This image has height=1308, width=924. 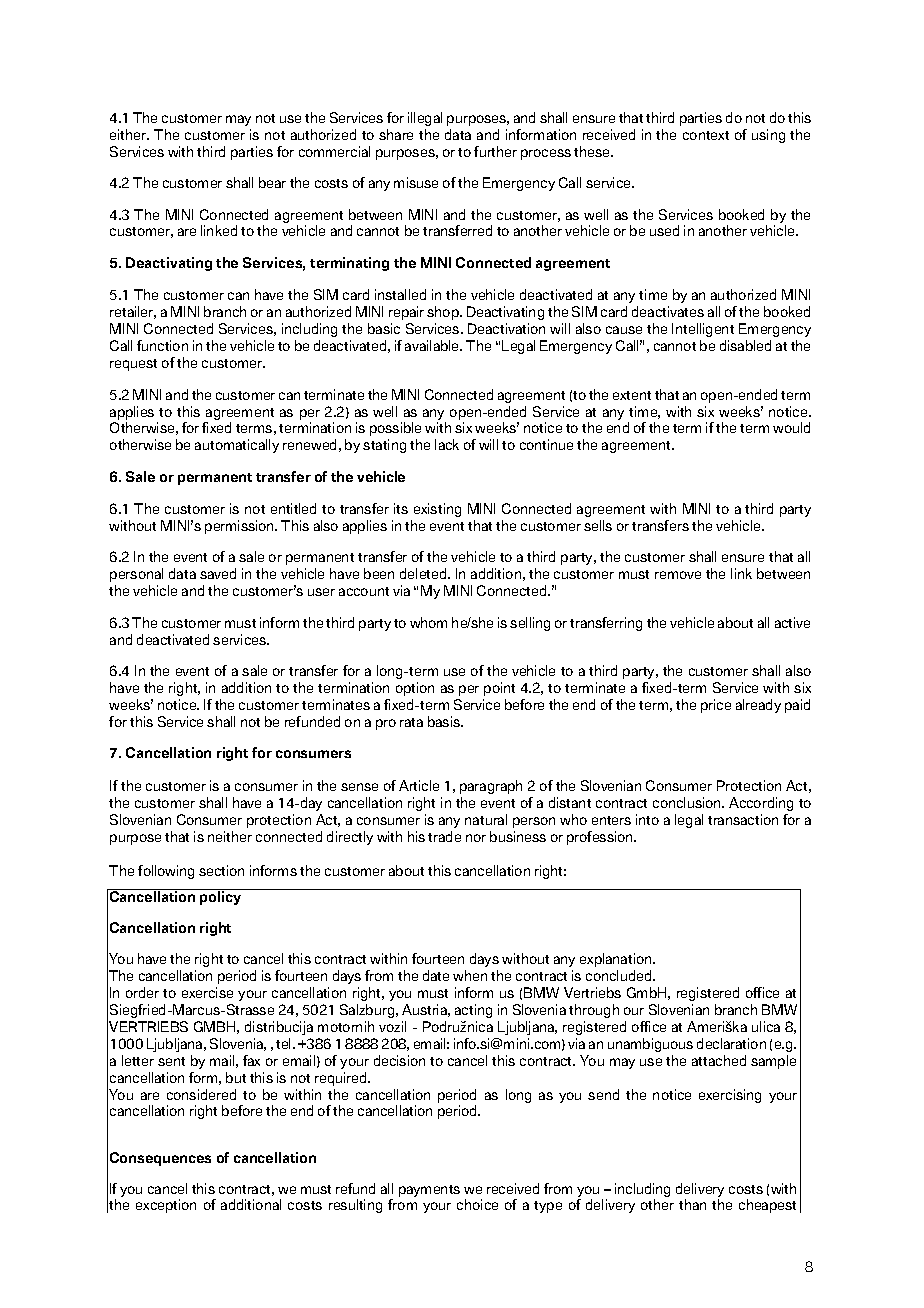 I want to click on disabled, so click(x=745, y=345).
